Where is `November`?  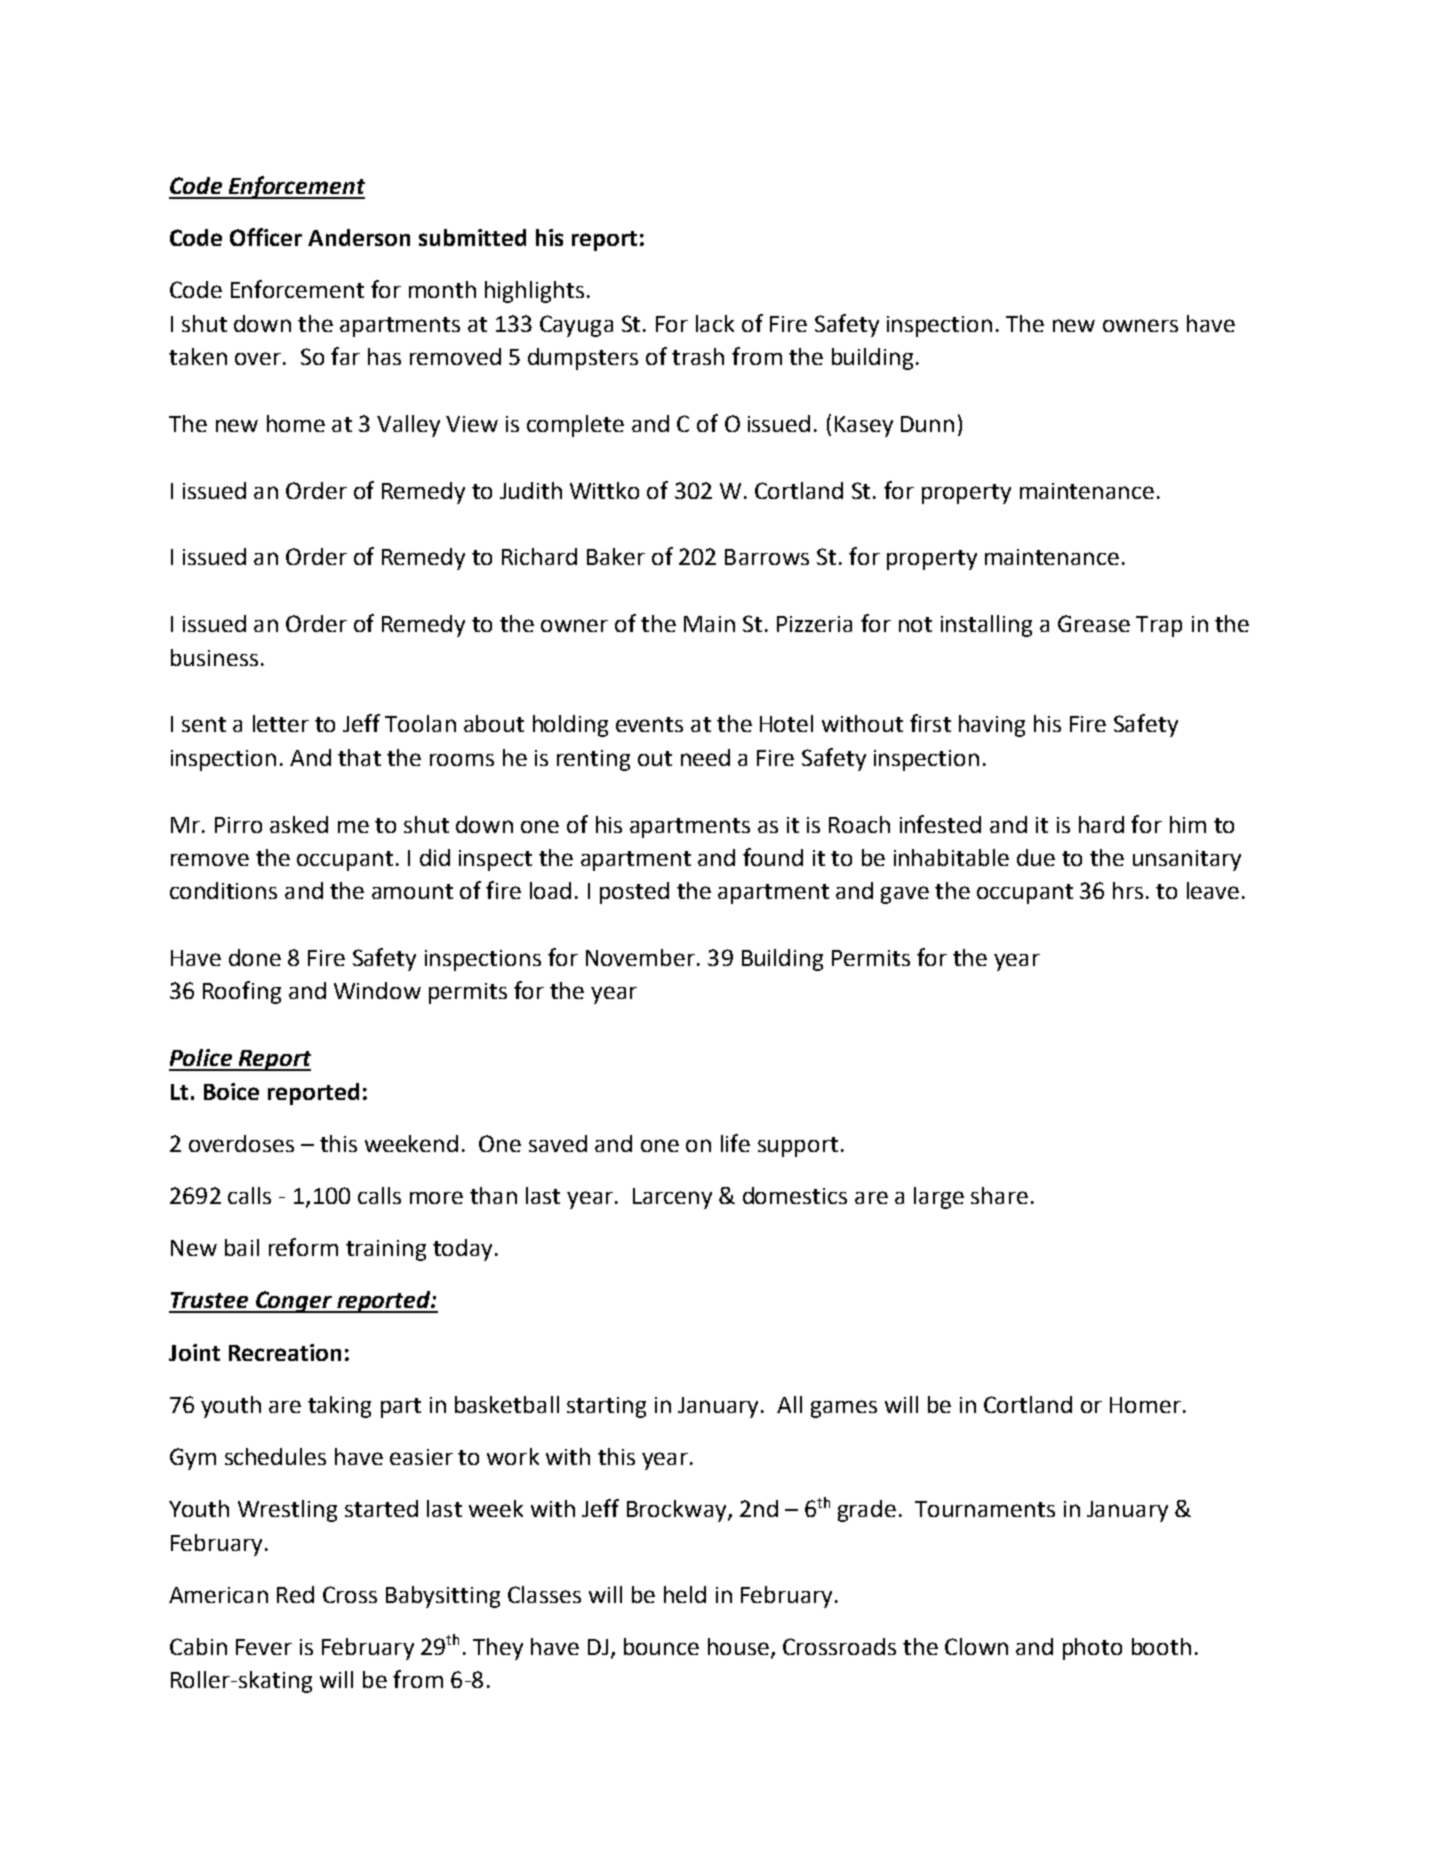
November is located at coordinates (640, 957).
